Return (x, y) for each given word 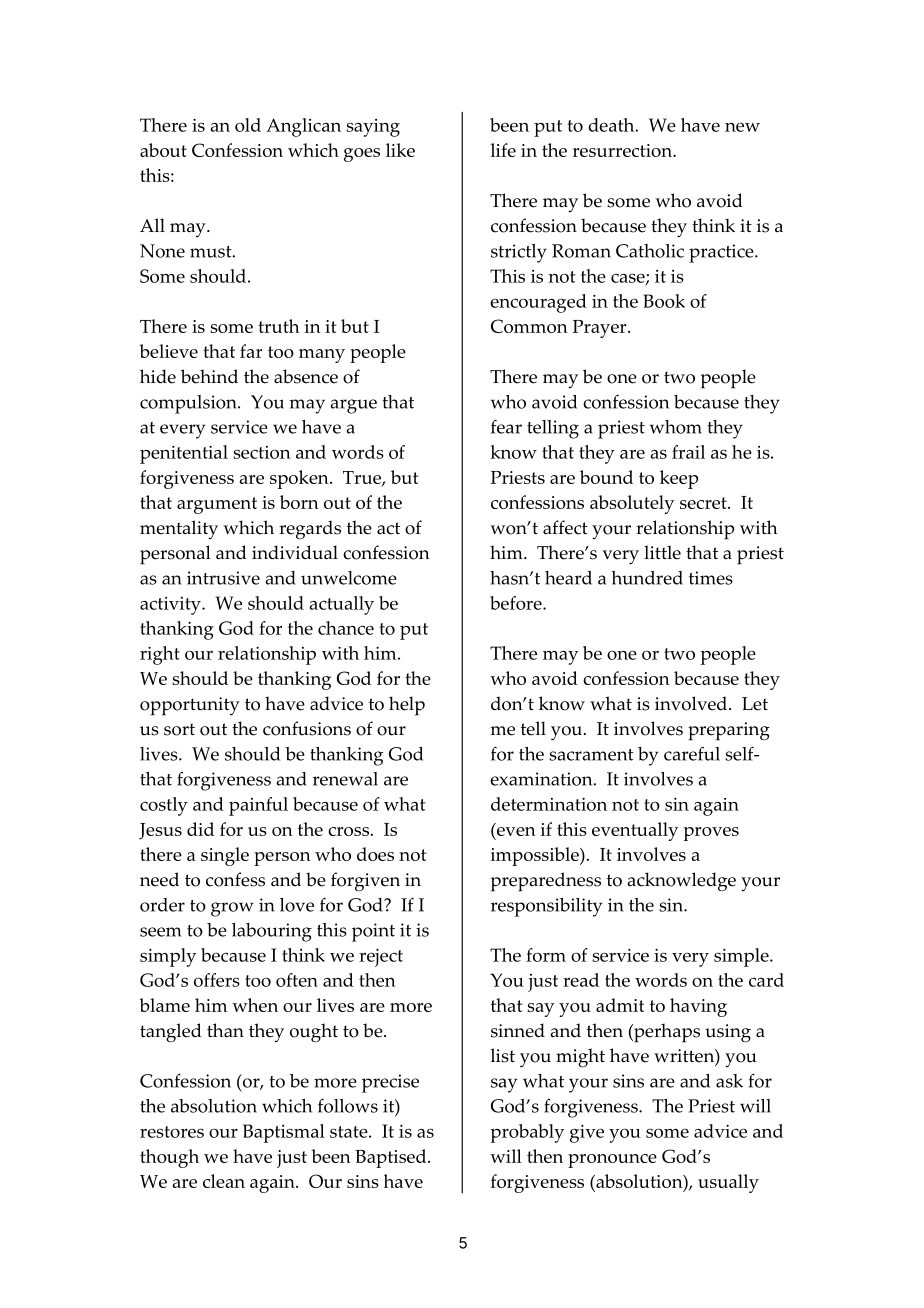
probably (527, 1133)
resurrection (623, 150)
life (503, 150)
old (248, 125)
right (160, 655)
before (517, 603)
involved (692, 703)
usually (728, 1183)
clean (224, 1181)
